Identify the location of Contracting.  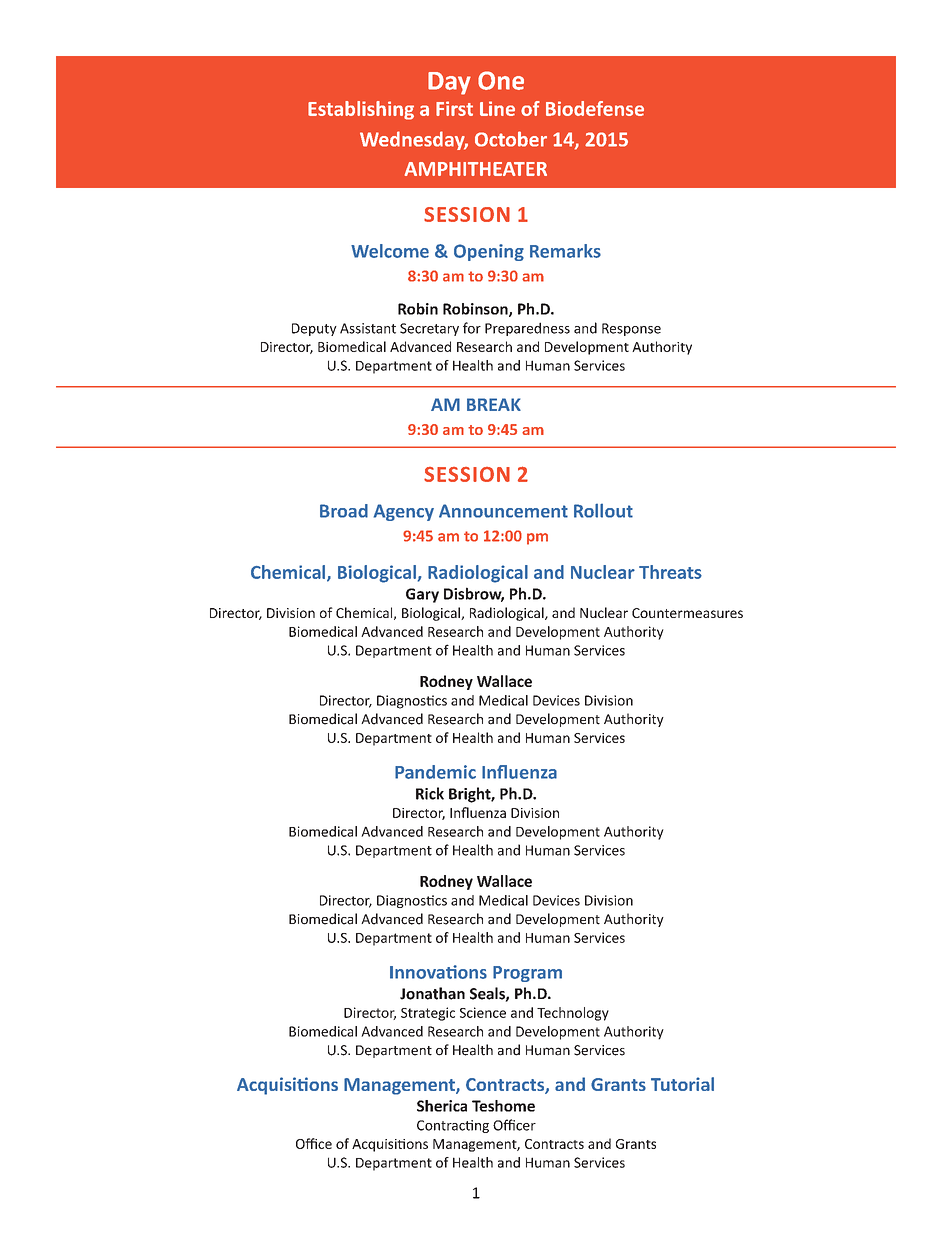
(453, 1126).
